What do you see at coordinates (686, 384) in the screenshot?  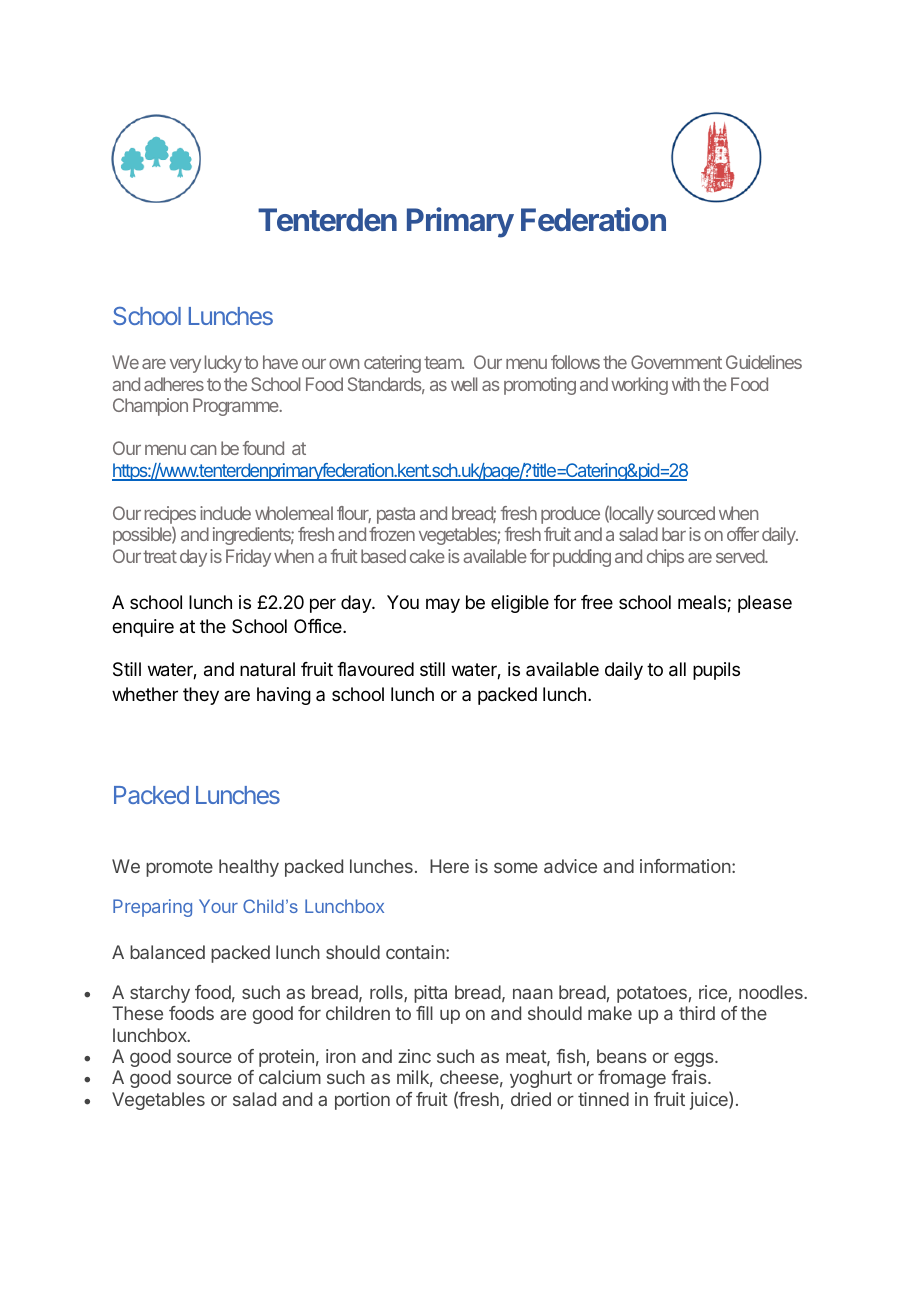 I see `with` at bounding box center [686, 384].
